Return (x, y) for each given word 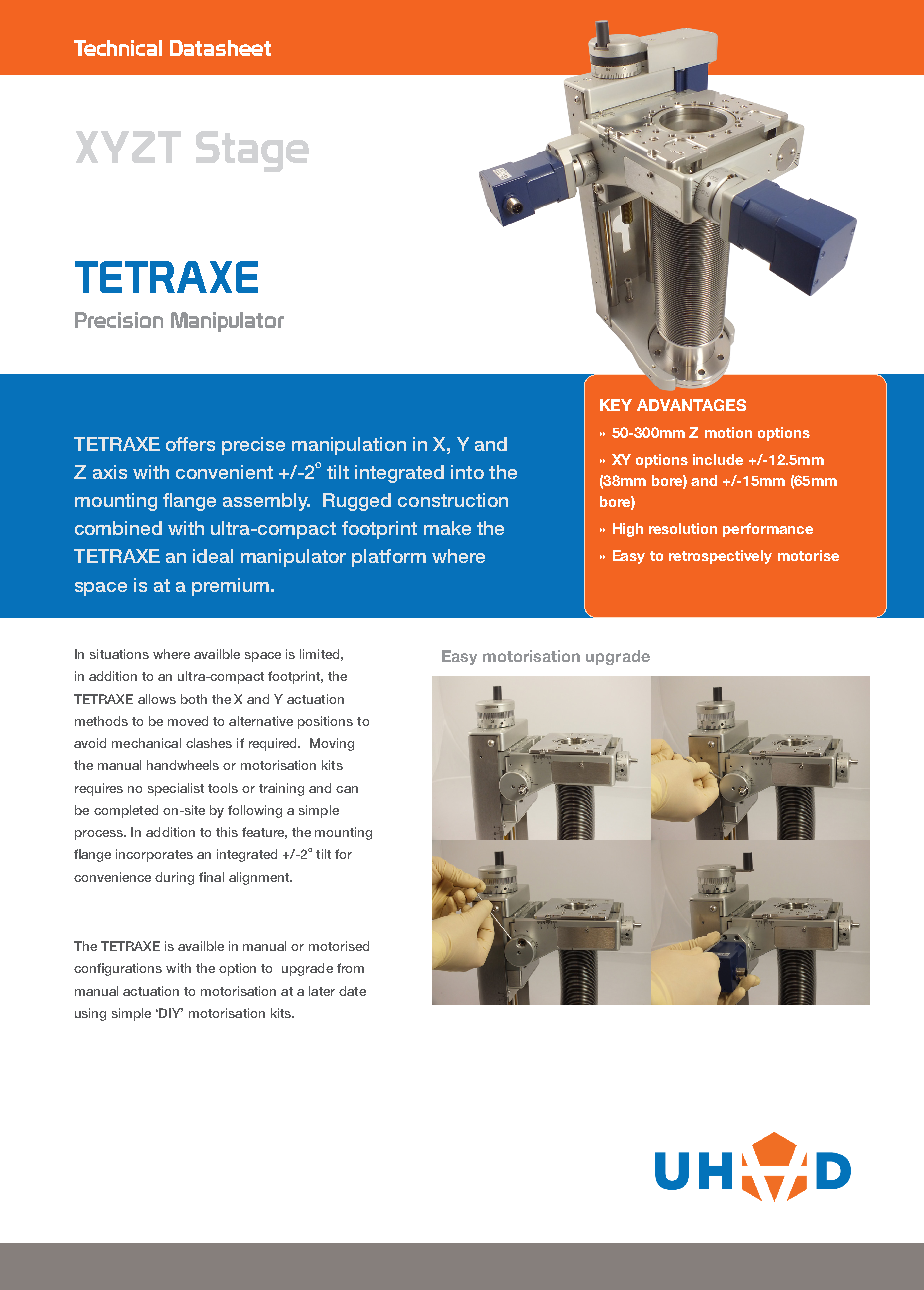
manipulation (349, 446)
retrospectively (720, 557)
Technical (118, 48)
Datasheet (220, 48)
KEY (616, 405)
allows (157, 699)
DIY (171, 1013)
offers (190, 444)
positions (325, 722)
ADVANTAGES (691, 405)
